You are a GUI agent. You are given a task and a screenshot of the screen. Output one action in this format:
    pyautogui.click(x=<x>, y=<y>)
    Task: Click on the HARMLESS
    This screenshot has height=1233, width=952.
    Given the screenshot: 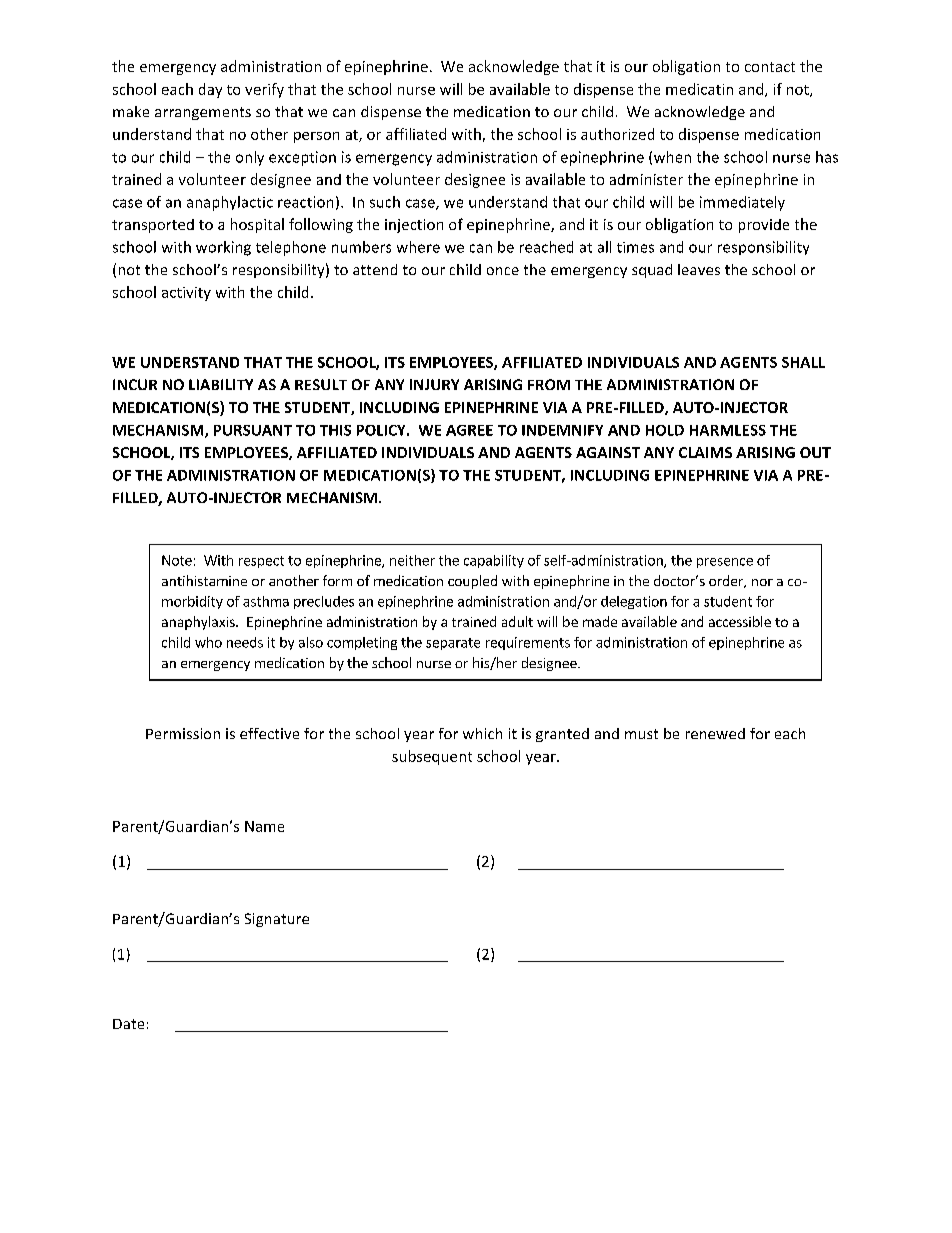 What is the action you would take?
    pyautogui.click(x=728, y=430)
